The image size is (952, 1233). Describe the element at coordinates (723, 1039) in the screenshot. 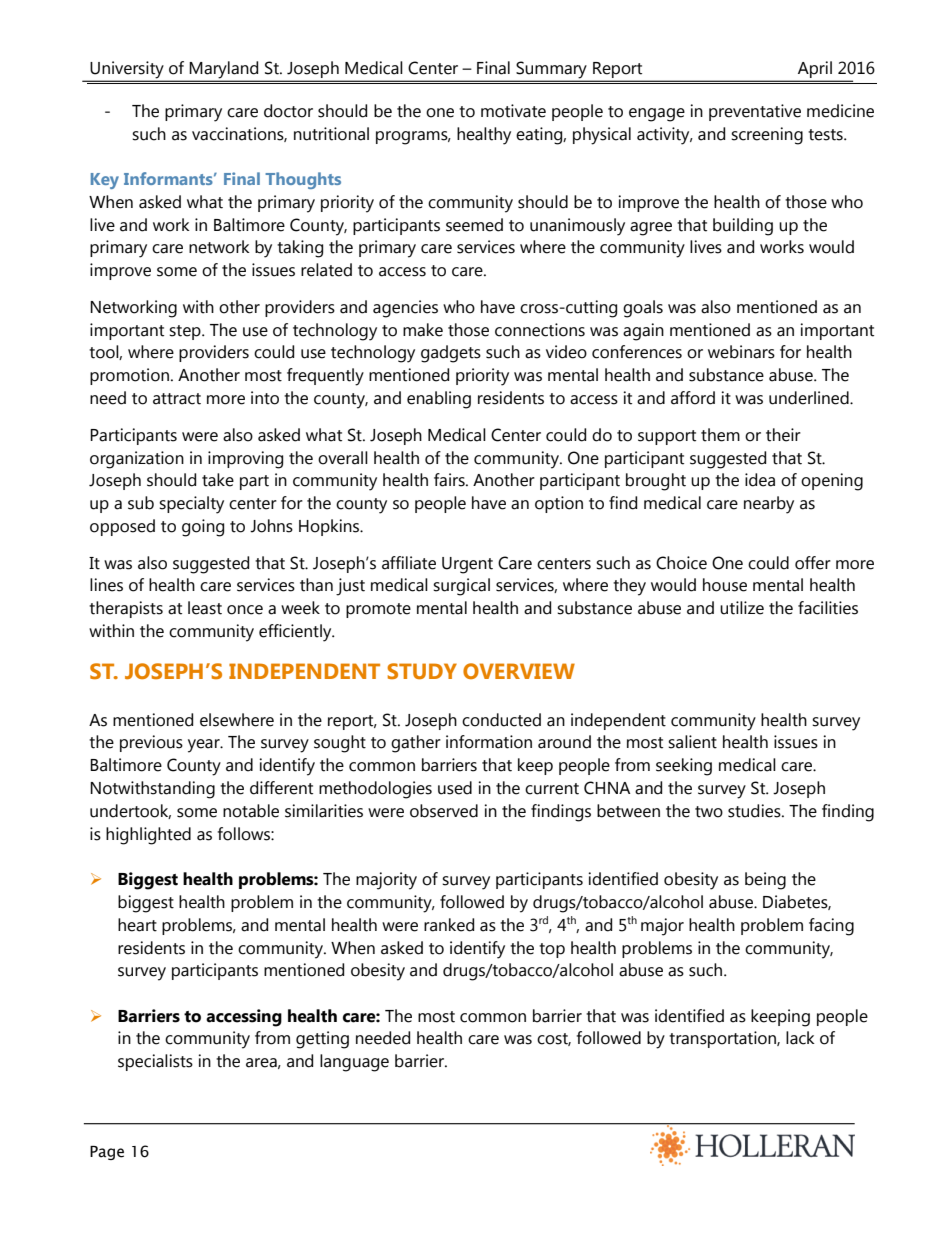

I see `transportation` at that location.
